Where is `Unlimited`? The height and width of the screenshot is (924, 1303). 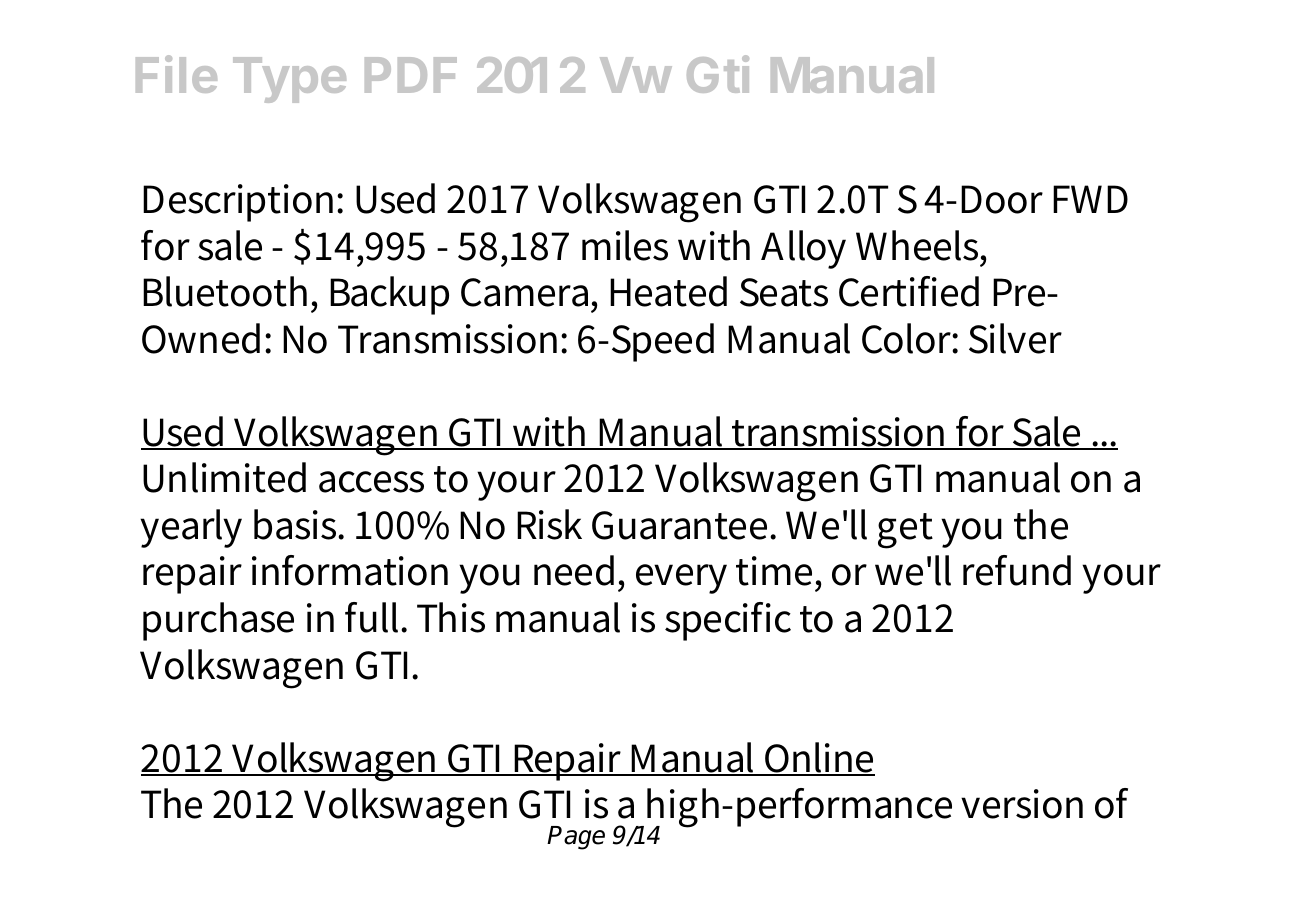
Unlimited is located at coordinates (224, 477).
